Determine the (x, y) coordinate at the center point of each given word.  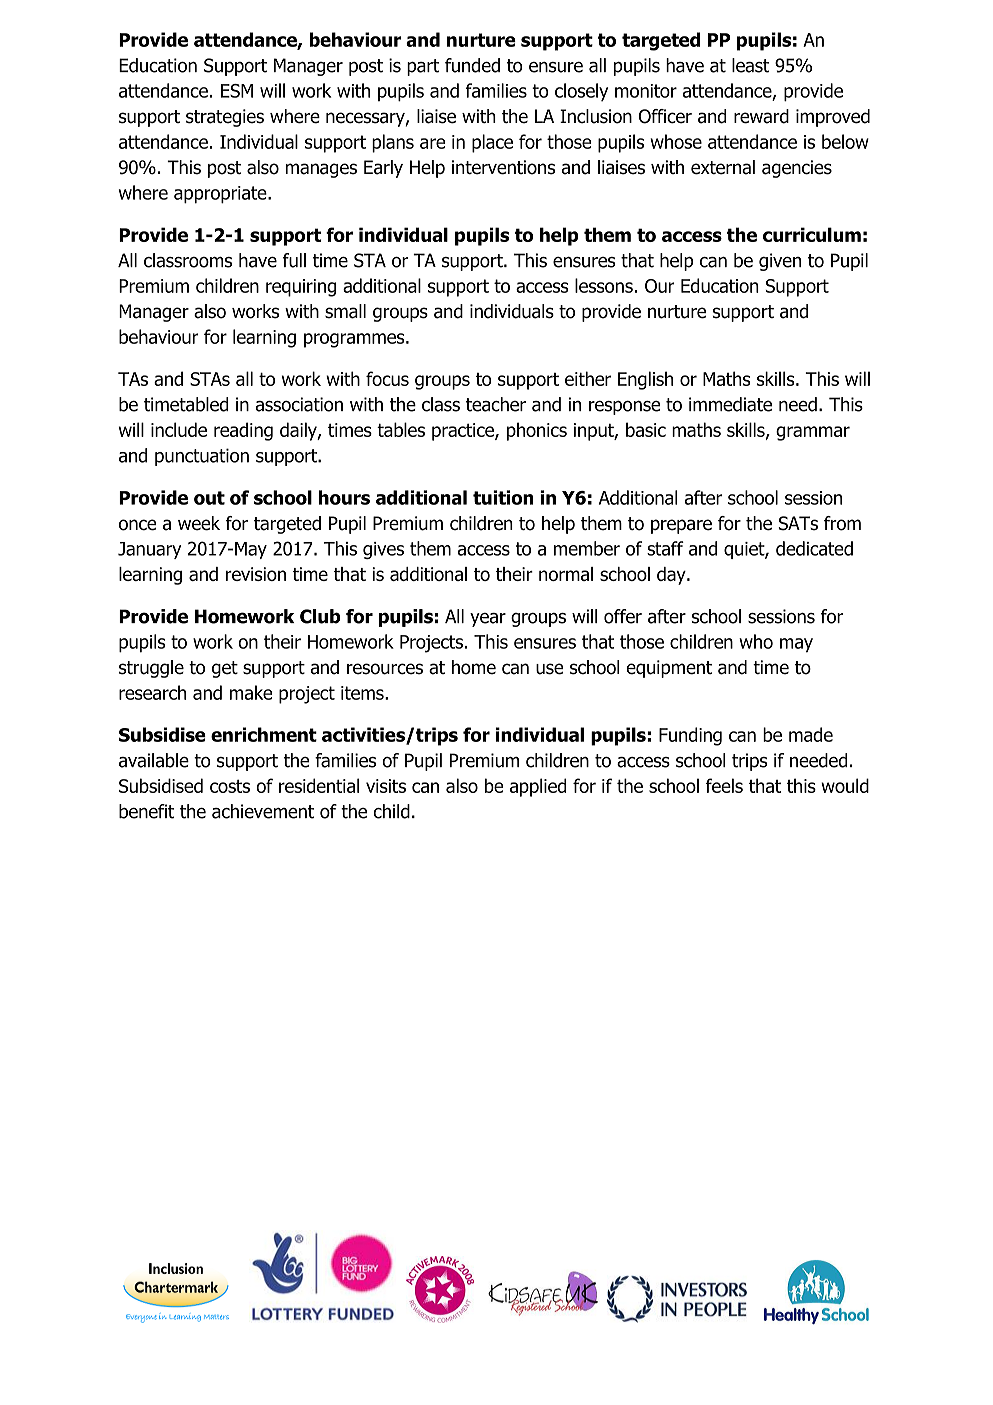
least (750, 65)
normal (566, 574)
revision (256, 574)
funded (472, 65)
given (780, 262)
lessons (604, 285)
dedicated (814, 548)
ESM (237, 91)
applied (538, 787)
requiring (301, 288)
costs (230, 786)
